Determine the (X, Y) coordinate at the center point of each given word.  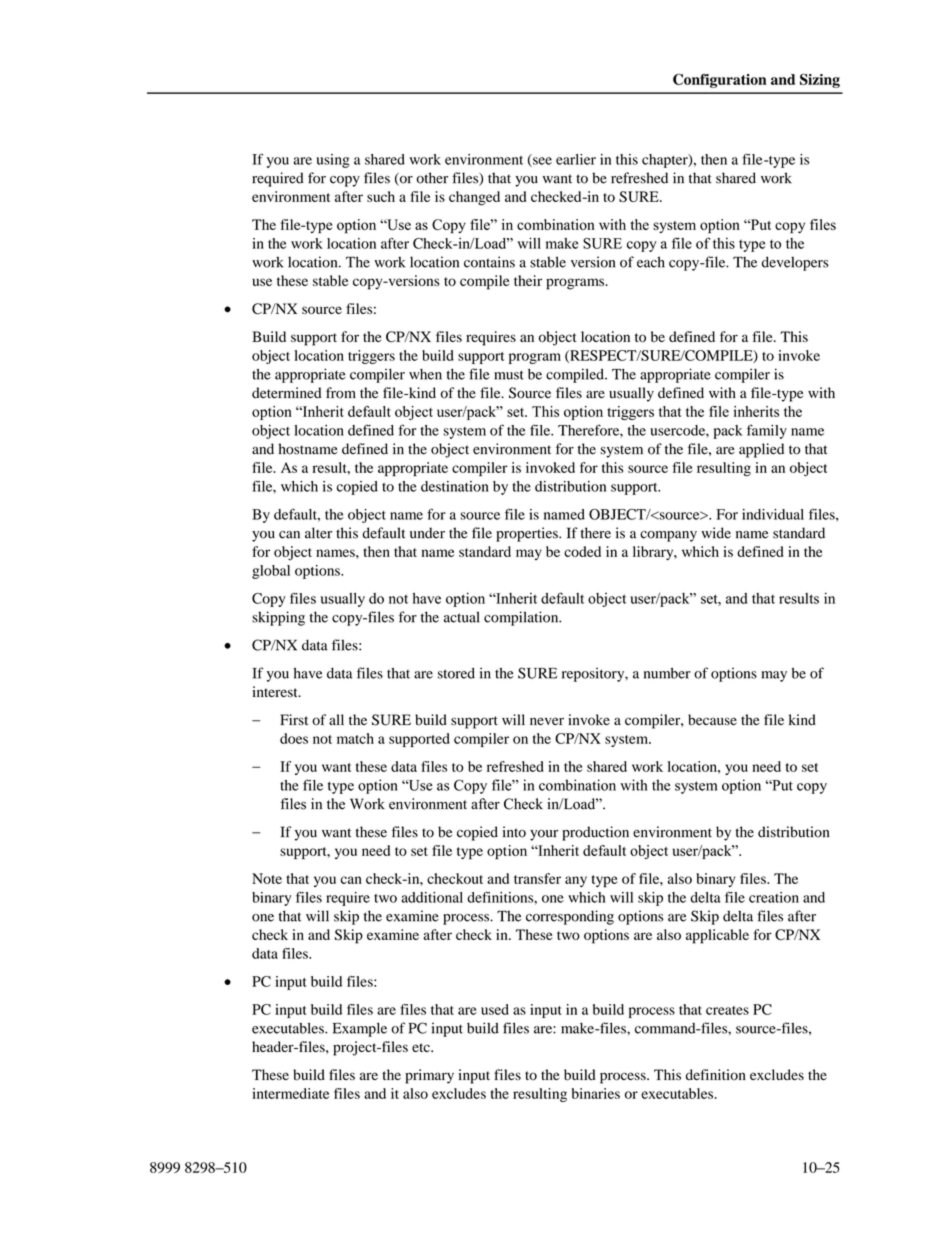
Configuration (720, 81)
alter (318, 533)
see (541, 162)
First (294, 719)
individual (773, 514)
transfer (537, 878)
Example (360, 1029)
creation (774, 897)
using (333, 161)
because (712, 720)
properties (528, 534)
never (547, 721)
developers (795, 263)
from (341, 393)
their (528, 280)
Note (267, 878)
